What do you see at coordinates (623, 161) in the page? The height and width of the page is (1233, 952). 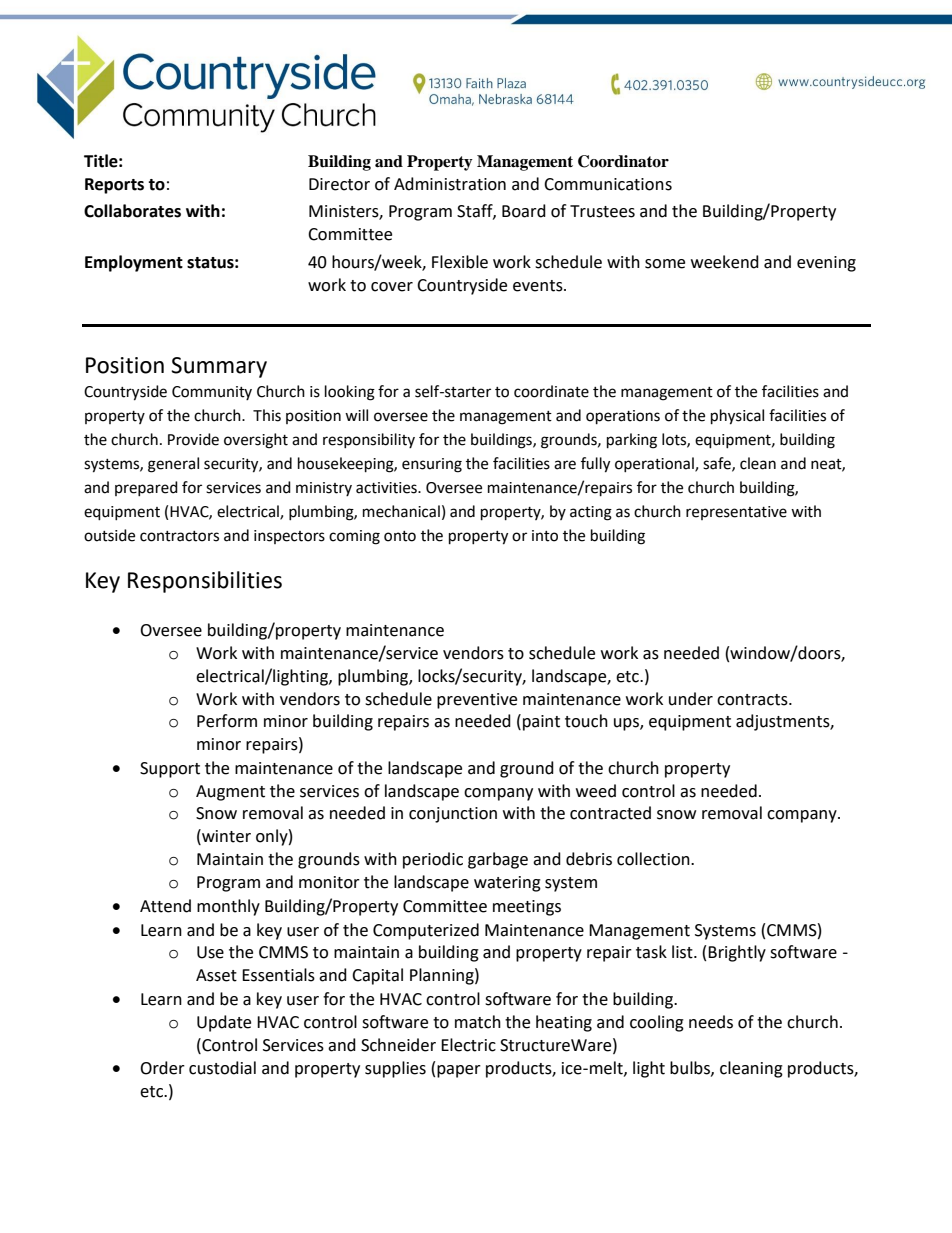 I see `Coordinator` at bounding box center [623, 161].
